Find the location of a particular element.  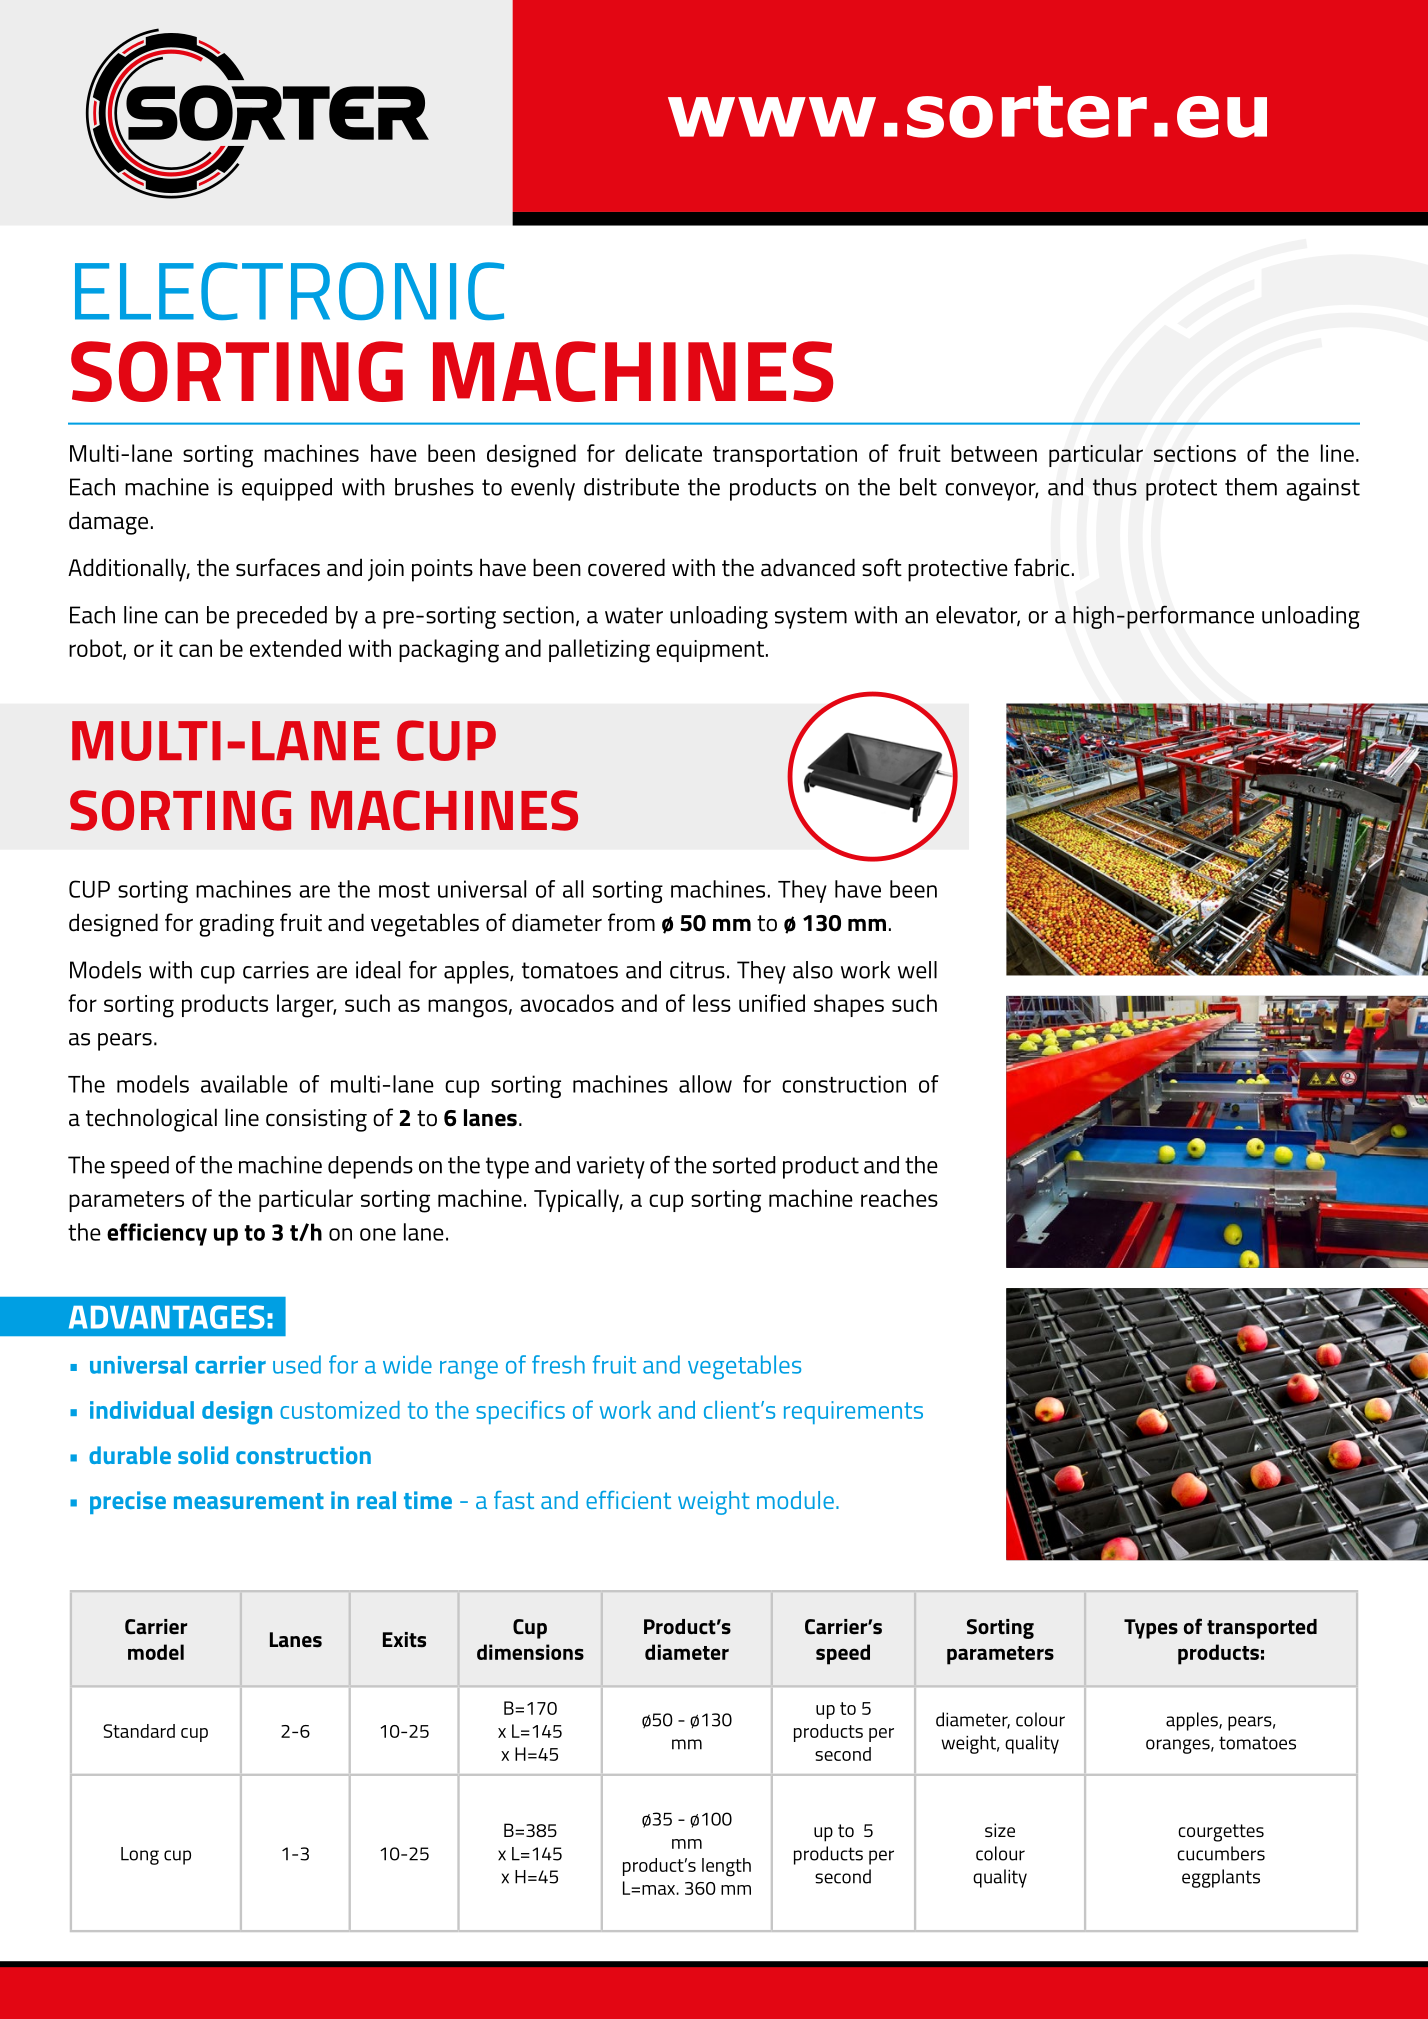

transported is located at coordinates (1262, 1629).
